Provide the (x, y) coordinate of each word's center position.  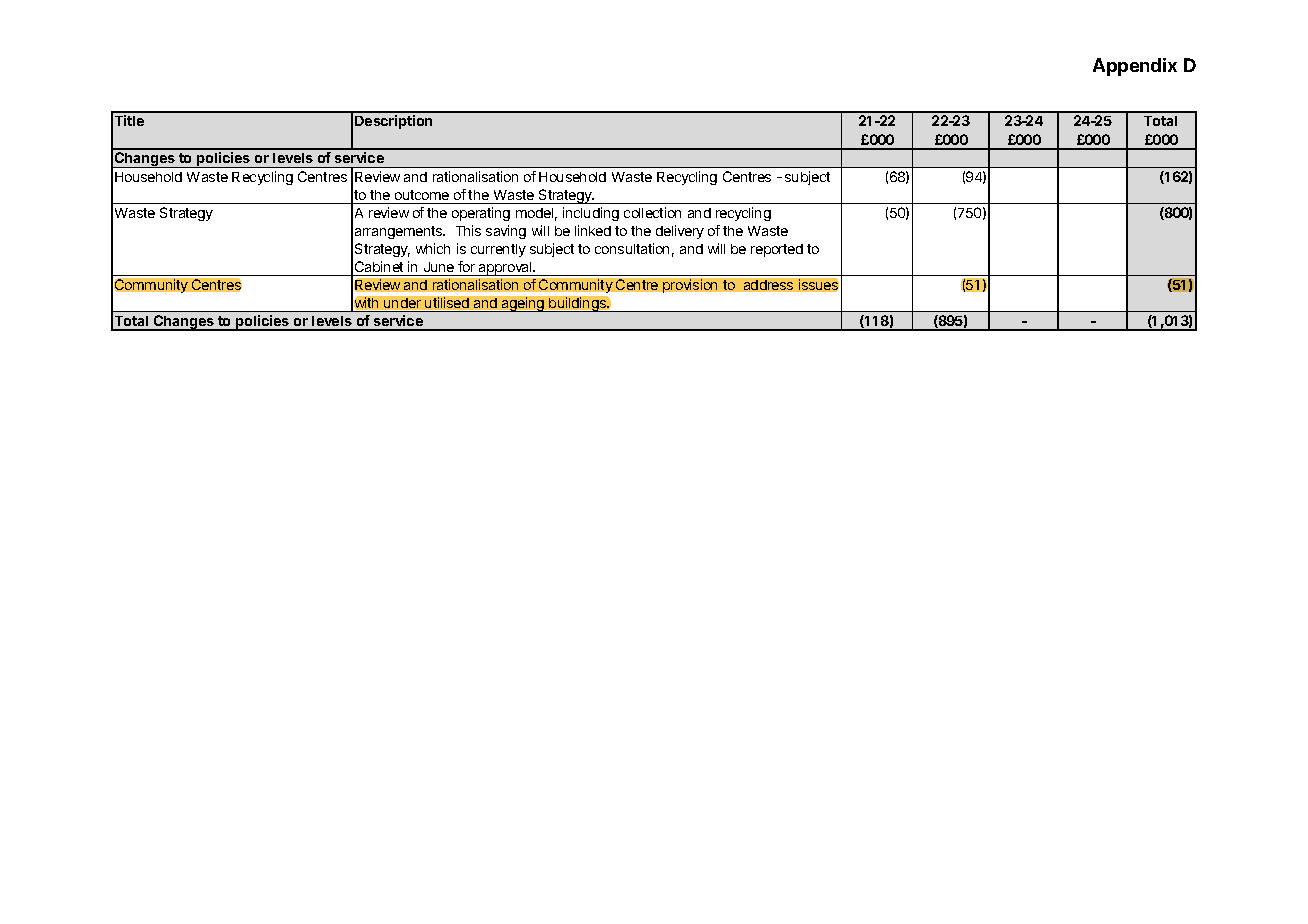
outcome (422, 195)
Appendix (1135, 67)
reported (777, 250)
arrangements (400, 232)
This (468, 230)
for (466, 266)
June (439, 267)
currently (498, 250)
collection (652, 212)
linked (593, 230)
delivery (680, 232)
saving (506, 232)
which (433, 248)
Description (393, 122)
